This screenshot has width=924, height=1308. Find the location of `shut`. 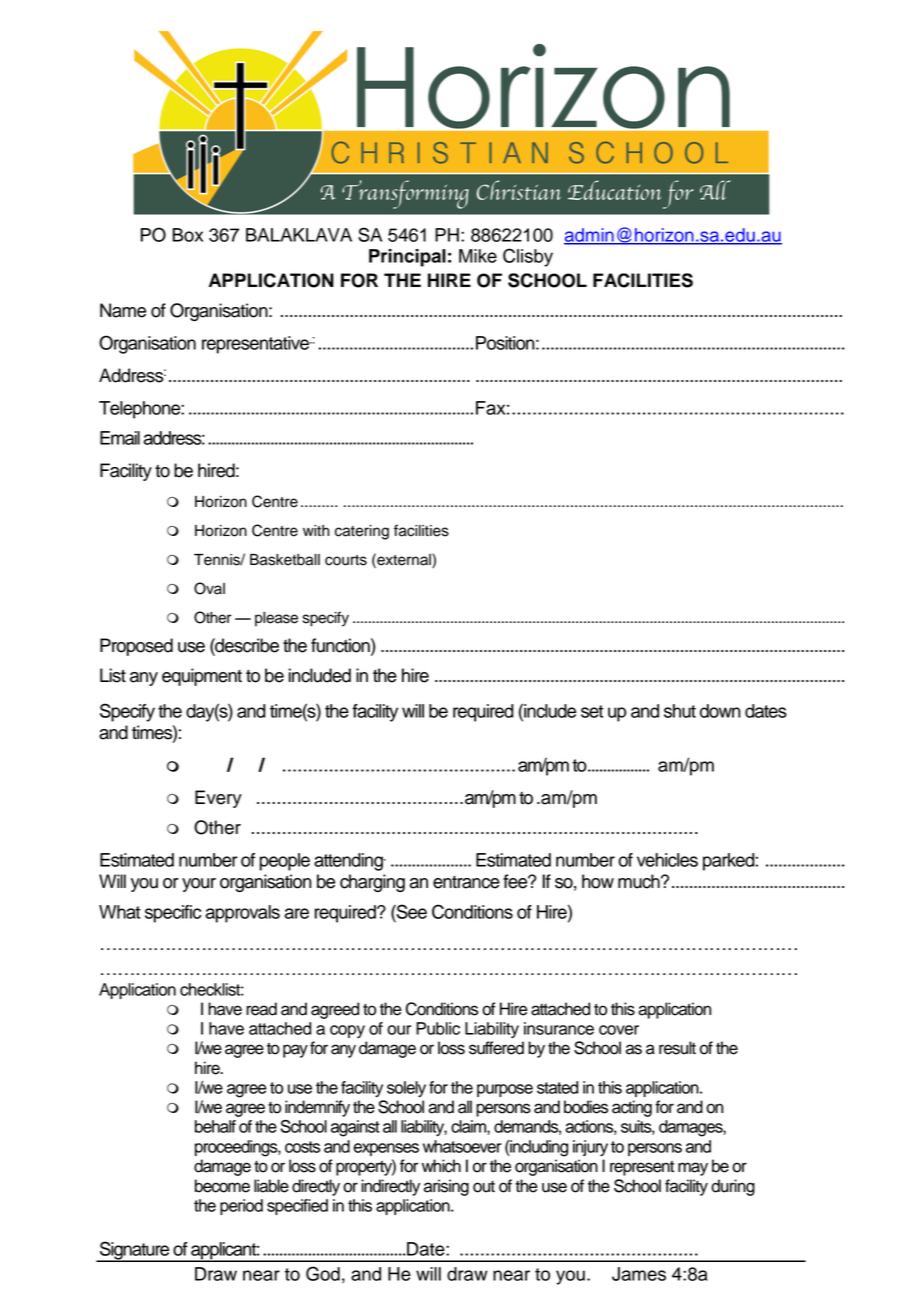

shut is located at coordinates (680, 711).
